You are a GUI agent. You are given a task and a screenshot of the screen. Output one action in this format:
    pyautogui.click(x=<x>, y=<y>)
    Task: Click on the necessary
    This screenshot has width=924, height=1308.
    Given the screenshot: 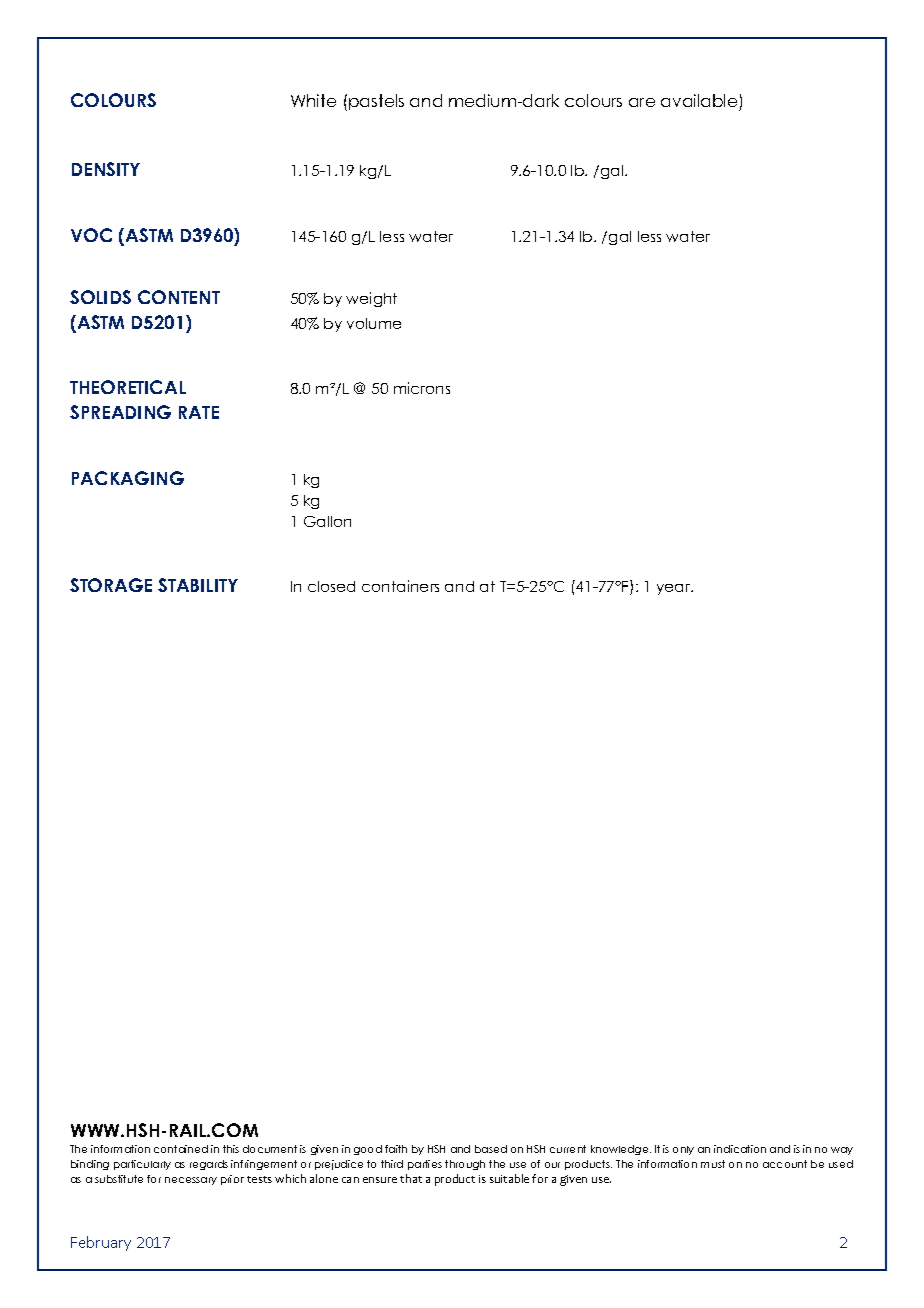 What is the action you would take?
    pyautogui.click(x=191, y=1181)
